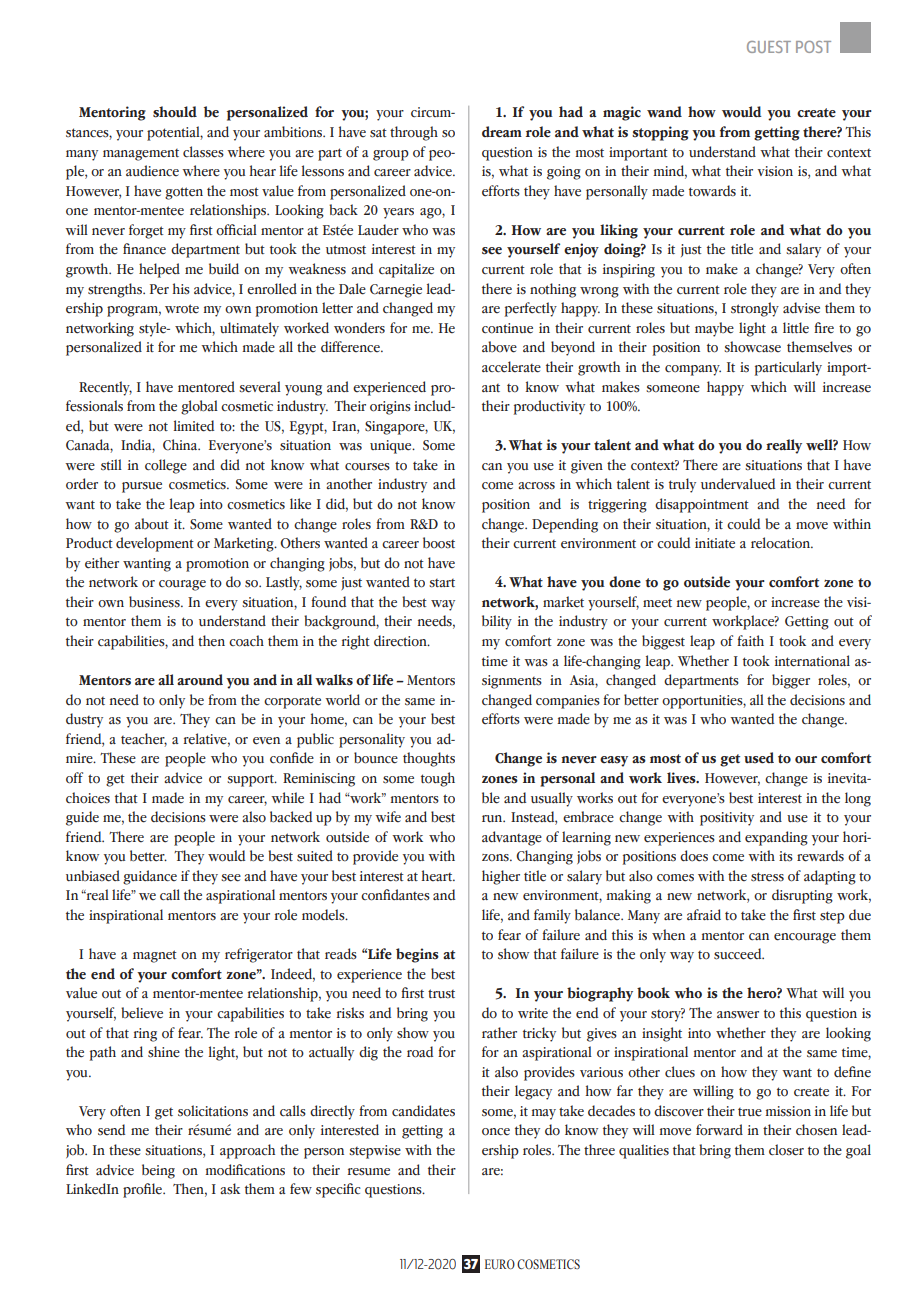 The height and width of the document is (1308, 924). Describe the element at coordinates (175, 112) in the document. I see `should` at that location.
